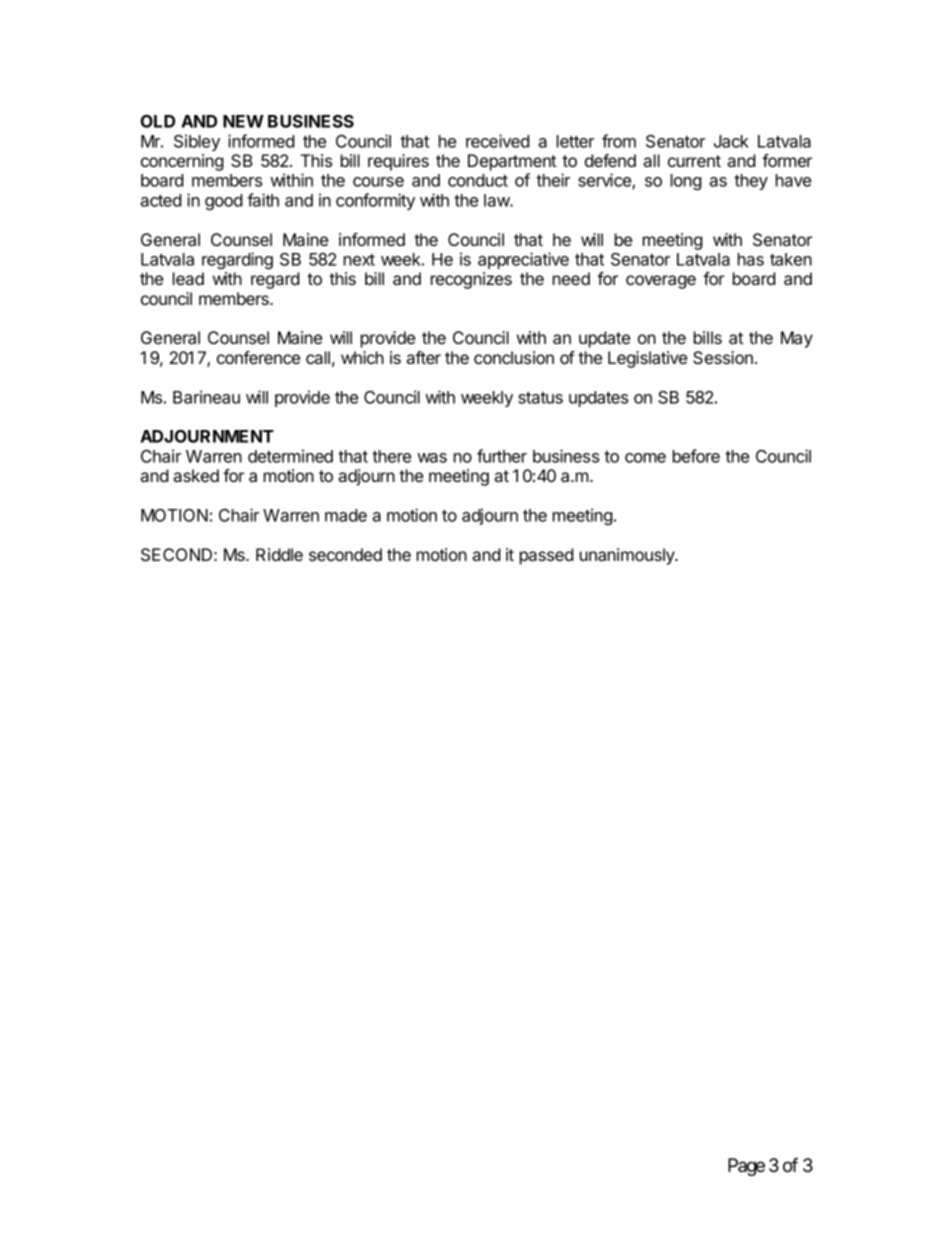 The width and height of the document is (952, 1233). Describe the element at coordinates (243, 121) in the document. I see `NEW` at that location.
